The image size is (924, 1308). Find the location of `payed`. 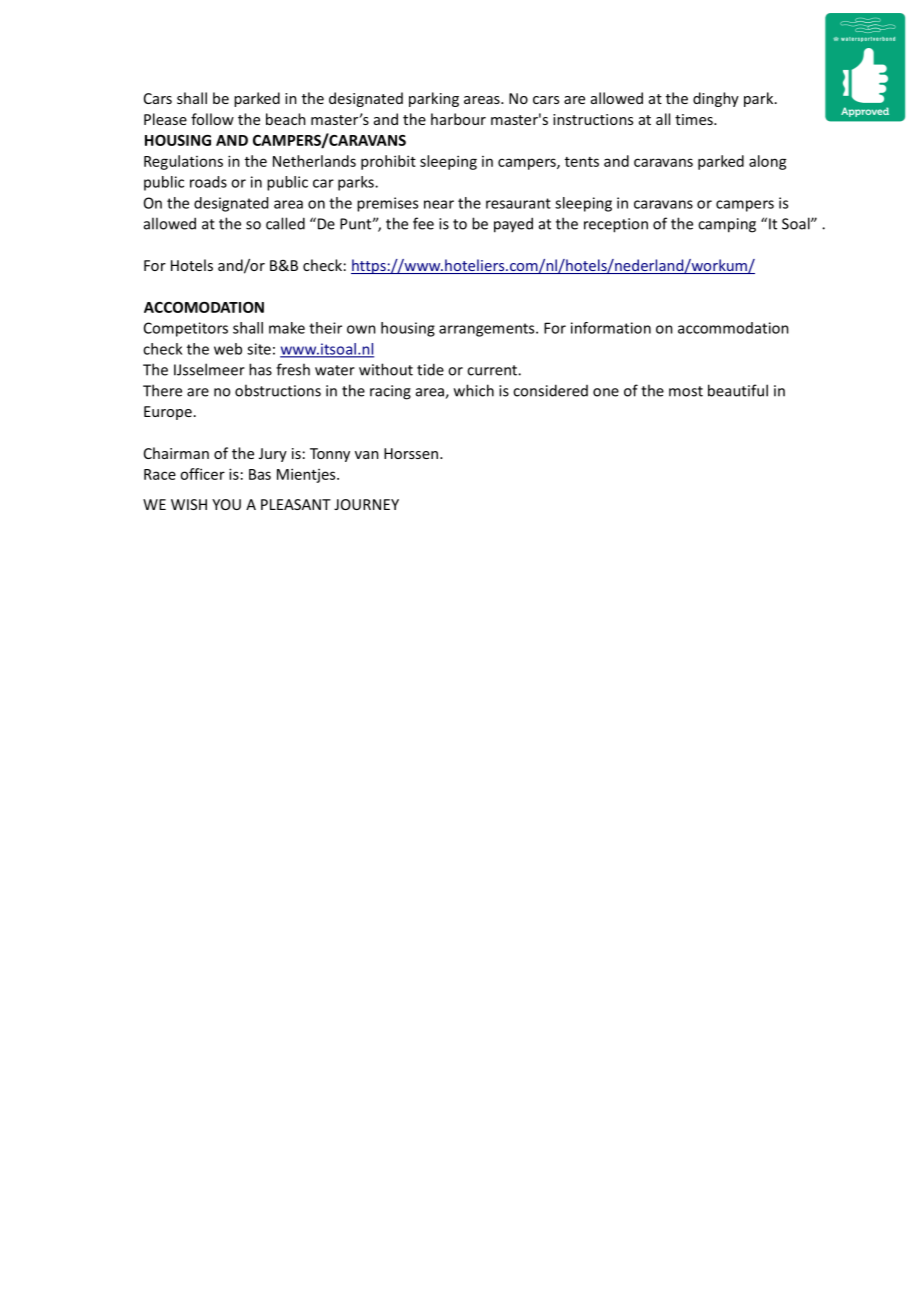

payed is located at coordinates (513, 225).
